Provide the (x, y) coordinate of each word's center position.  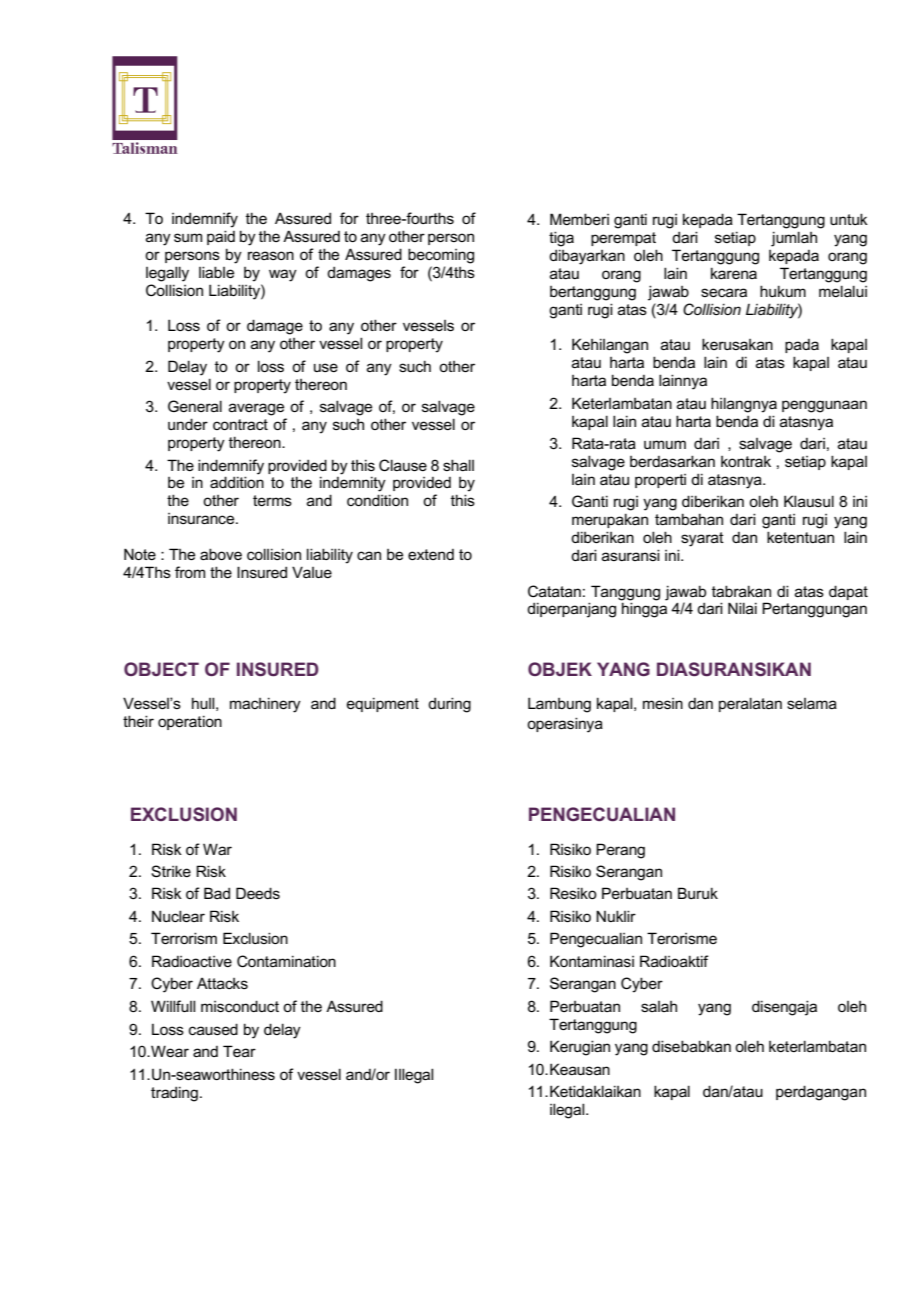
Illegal (414, 1076)
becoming (441, 256)
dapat (848, 592)
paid (221, 237)
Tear (239, 1051)
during (449, 705)
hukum (783, 291)
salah (659, 1006)
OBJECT (161, 669)
